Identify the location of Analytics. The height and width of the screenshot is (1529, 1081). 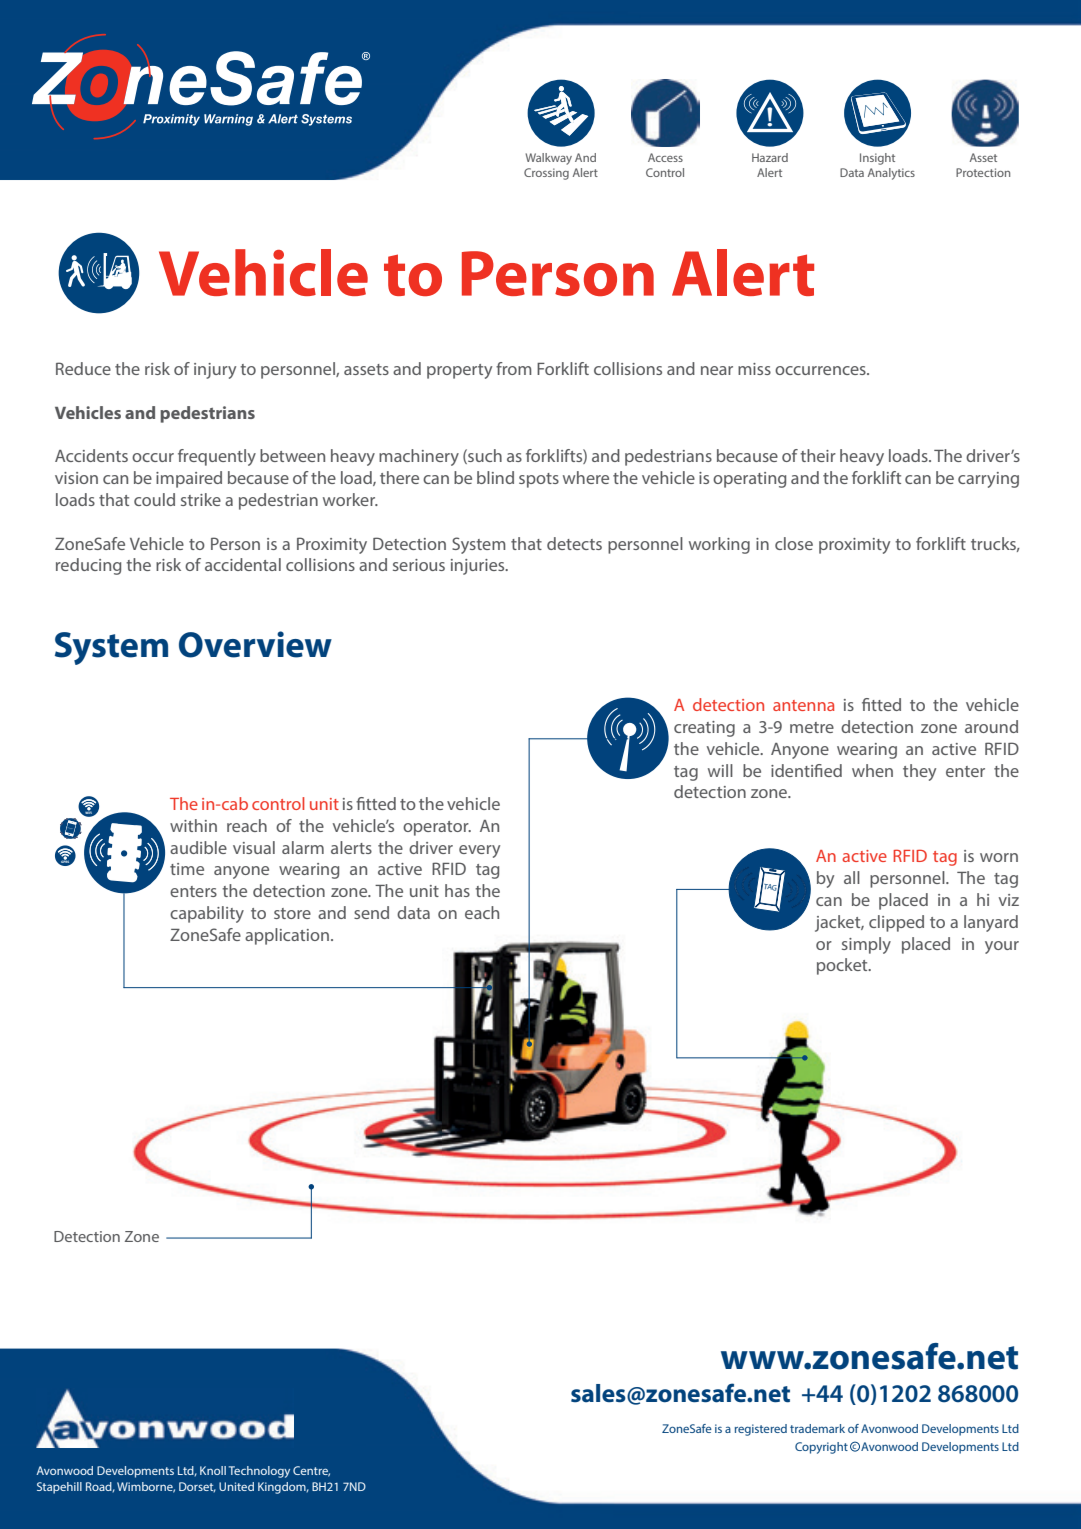
(891, 174).
